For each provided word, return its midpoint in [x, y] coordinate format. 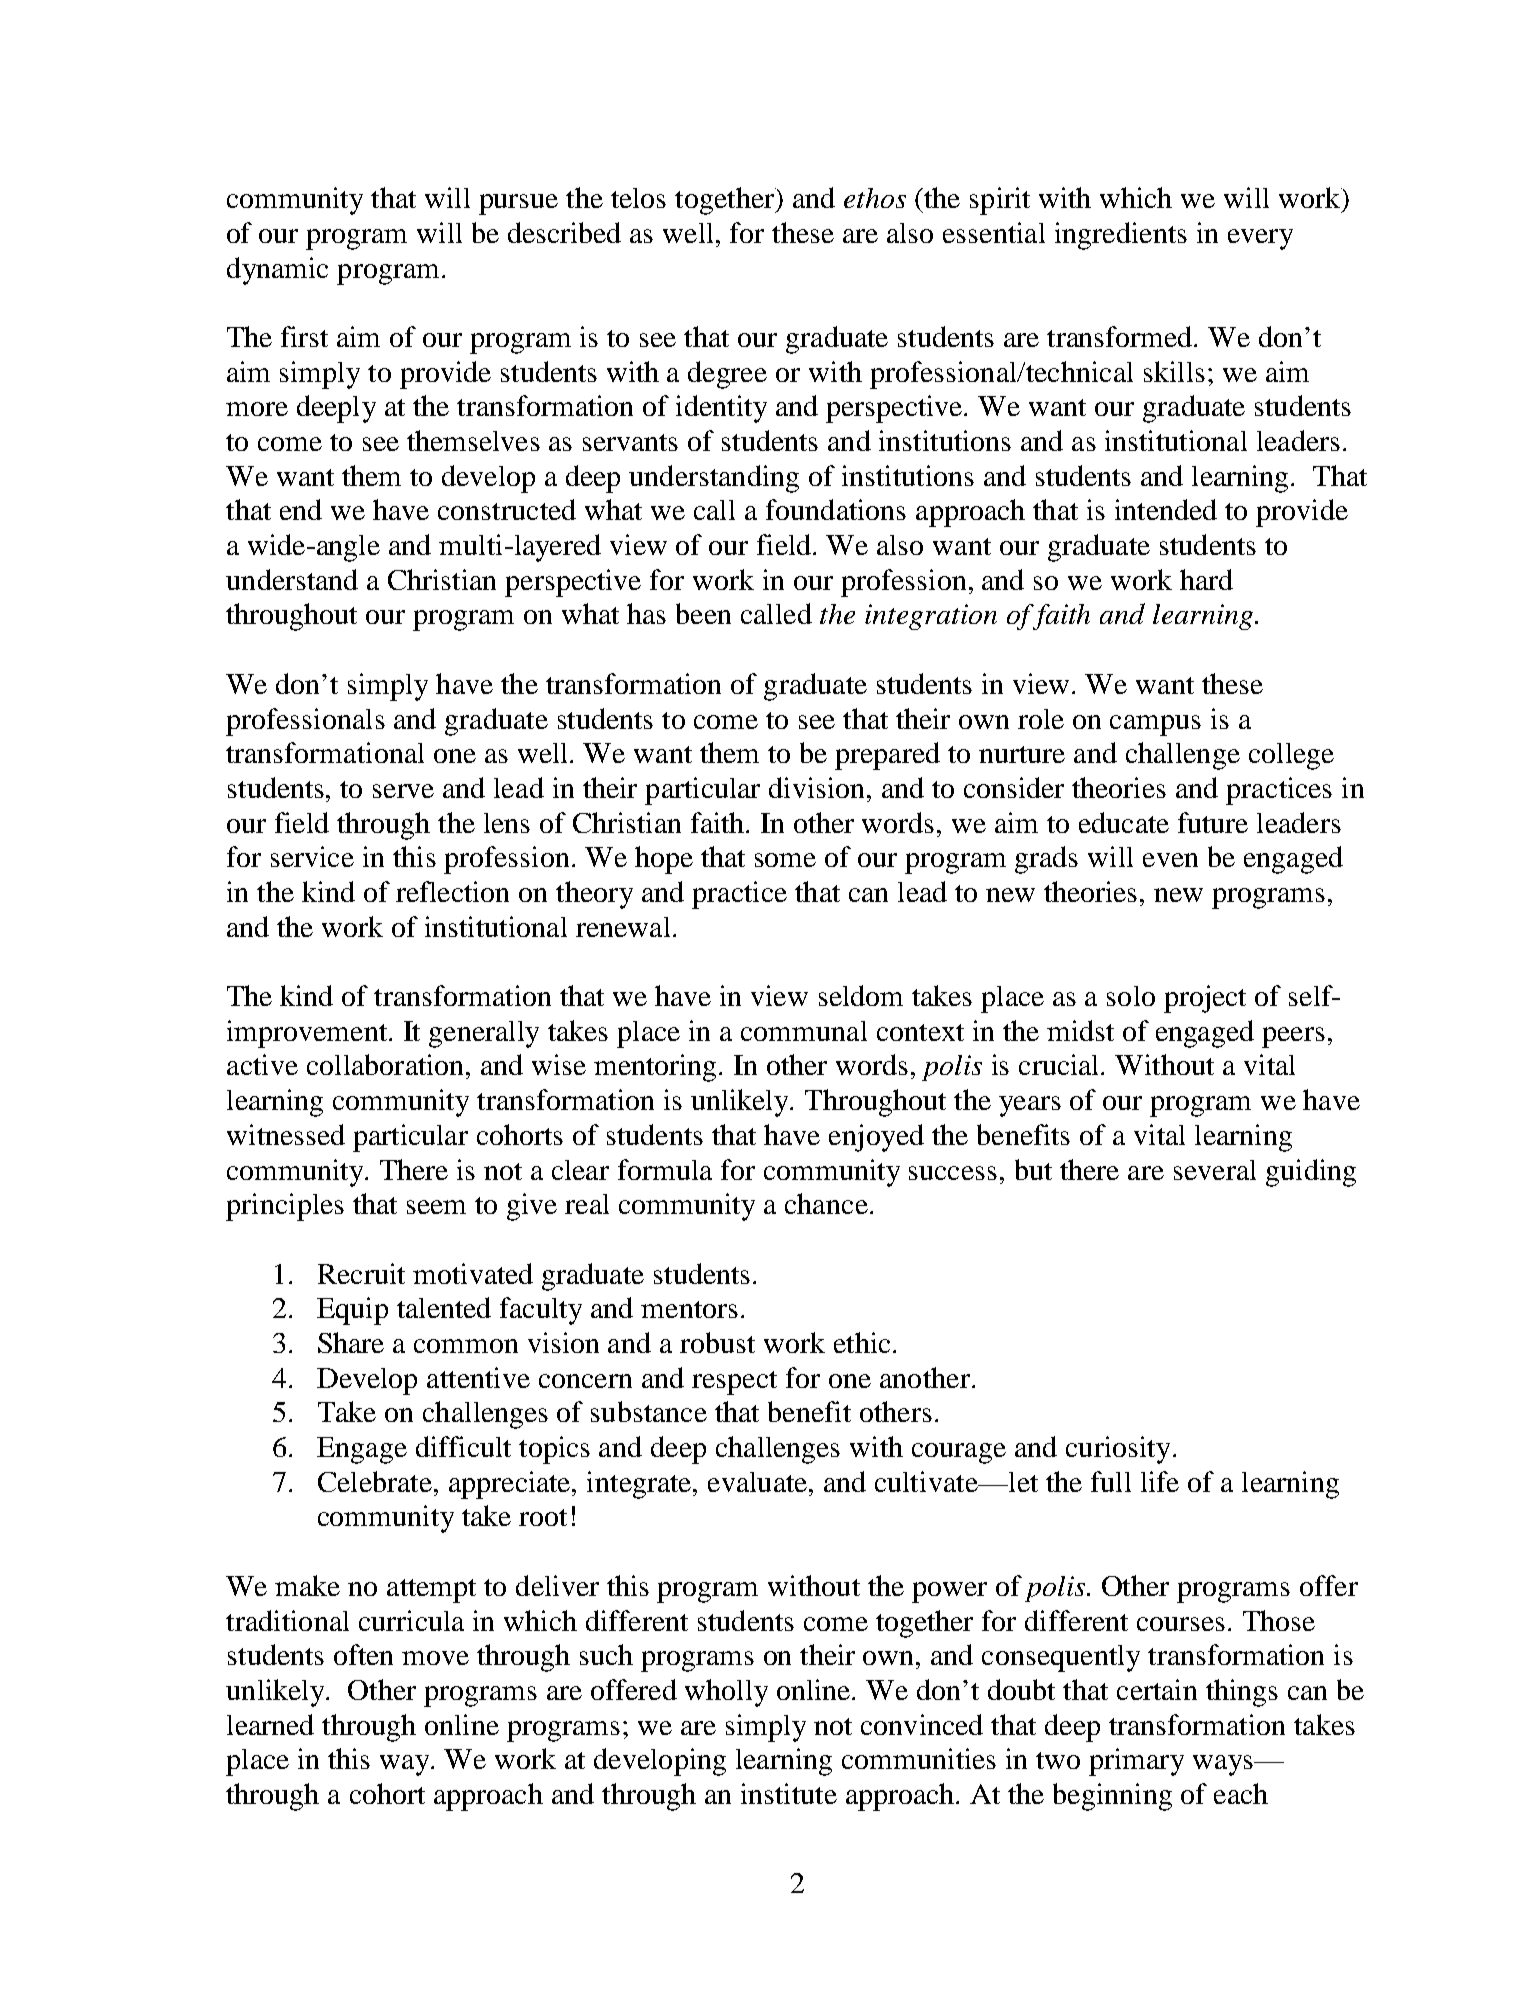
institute [789, 1793]
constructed [507, 509]
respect [734, 1383]
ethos [875, 198]
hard [1206, 579]
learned [270, 1724]
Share [351, 1342]
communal [804, 1031]
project [1205, 999]
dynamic [277, 271]
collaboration [387, 1064]
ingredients [1121, 236]
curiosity [1118, 1450]
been [703, 613]
